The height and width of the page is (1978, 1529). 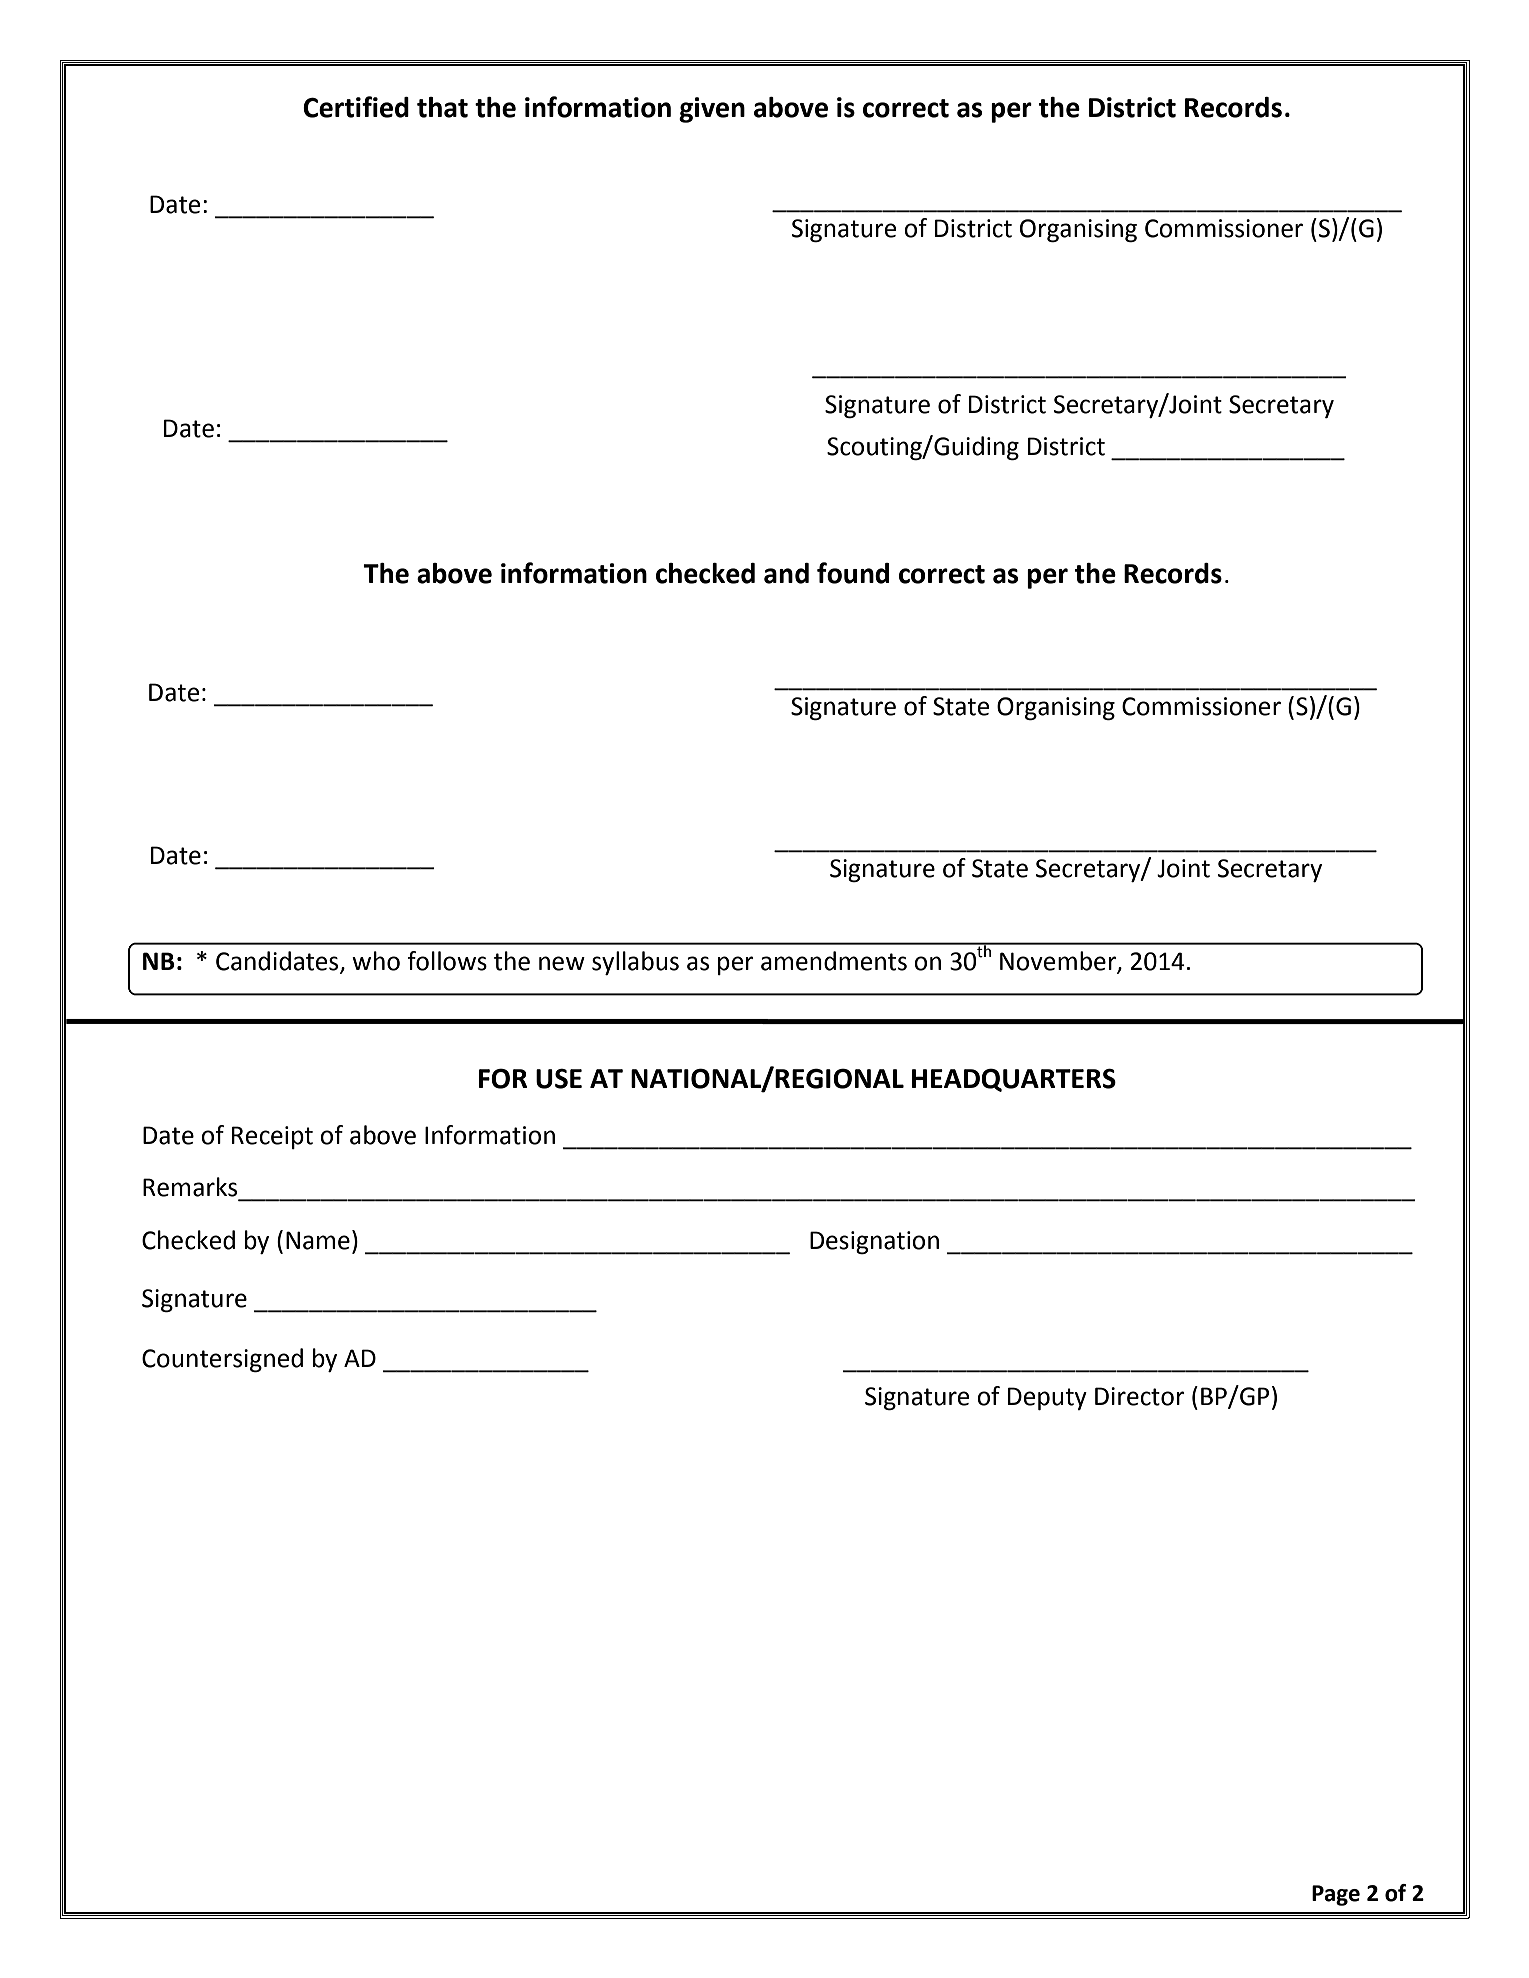 What do you see at coordinates (356, 107) in the page?
I see `Certified` at bounding box center [356, 107].
